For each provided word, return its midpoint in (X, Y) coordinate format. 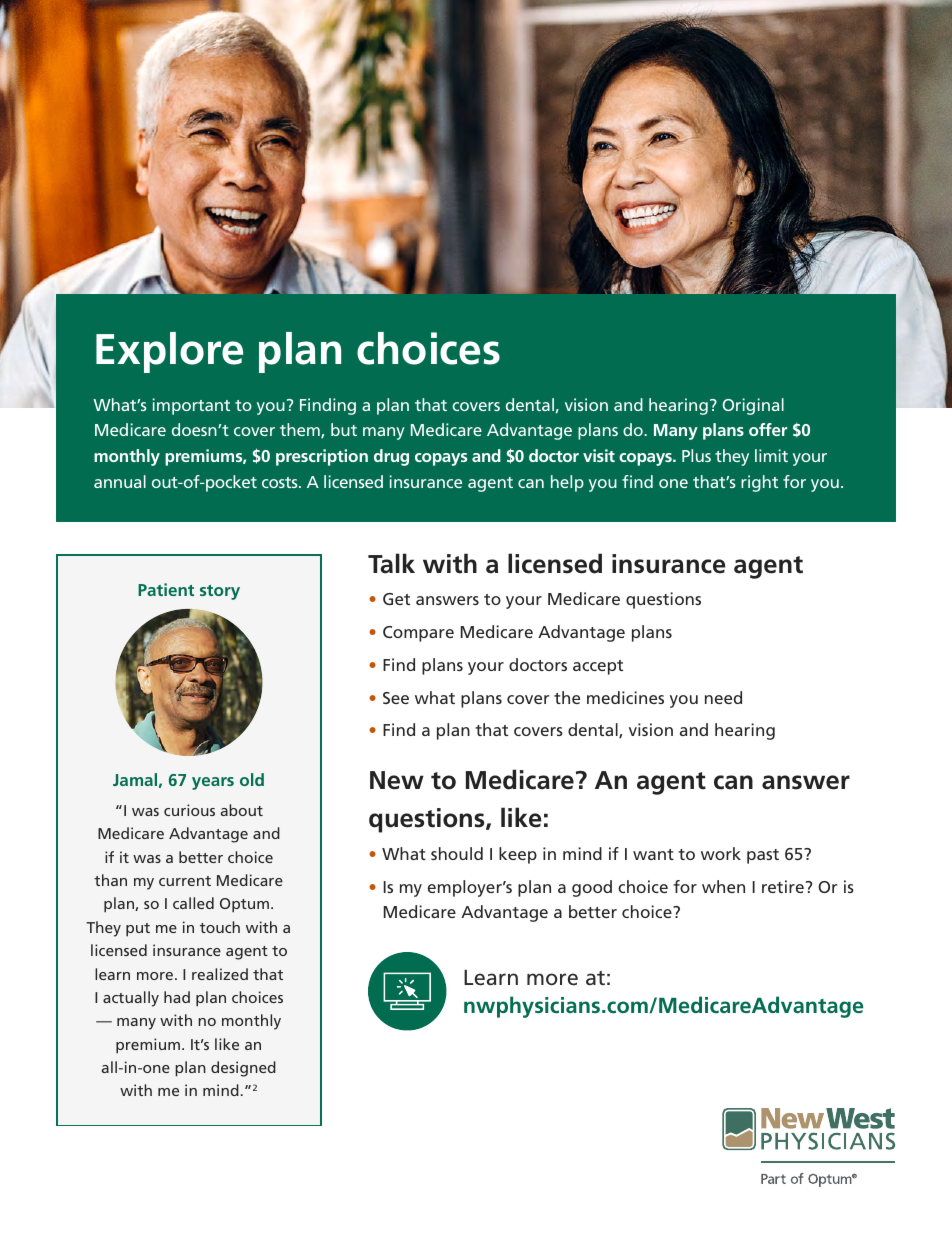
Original (753, 406)
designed (243, 1069)
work (721, 853)
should (457, 853)
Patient (166, 589)
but (344, 429)
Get (396, 599)
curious (189, 810)
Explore (169, 352)
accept (598, 667)
